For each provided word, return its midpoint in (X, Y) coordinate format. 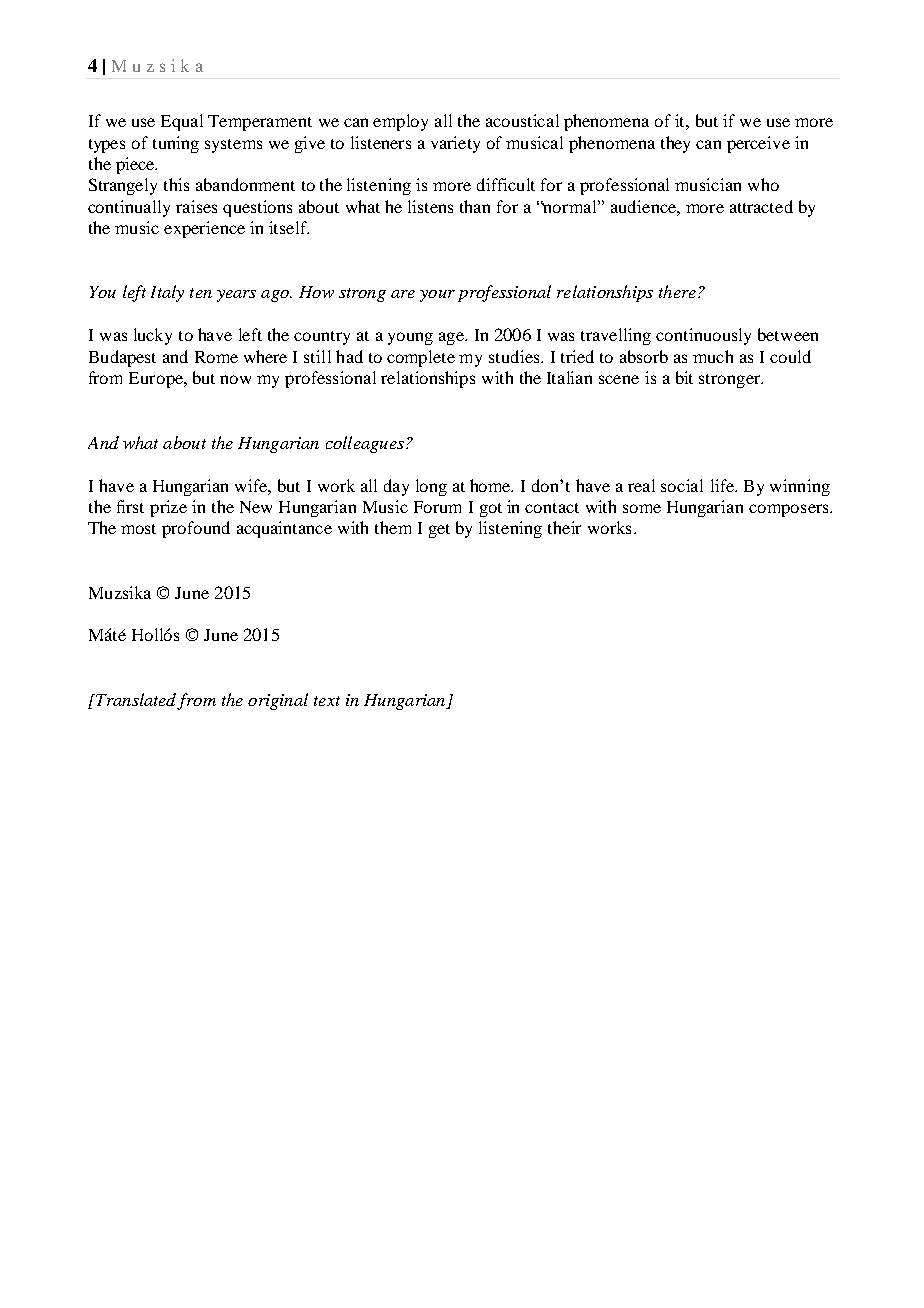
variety (455, 144)
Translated (136, 701)
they (675, 144)
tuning (176, 144)
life (723, 485)
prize (168, 508)
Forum (437, 507)
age (452, 338)
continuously (703, 336)
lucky (153, 336)
